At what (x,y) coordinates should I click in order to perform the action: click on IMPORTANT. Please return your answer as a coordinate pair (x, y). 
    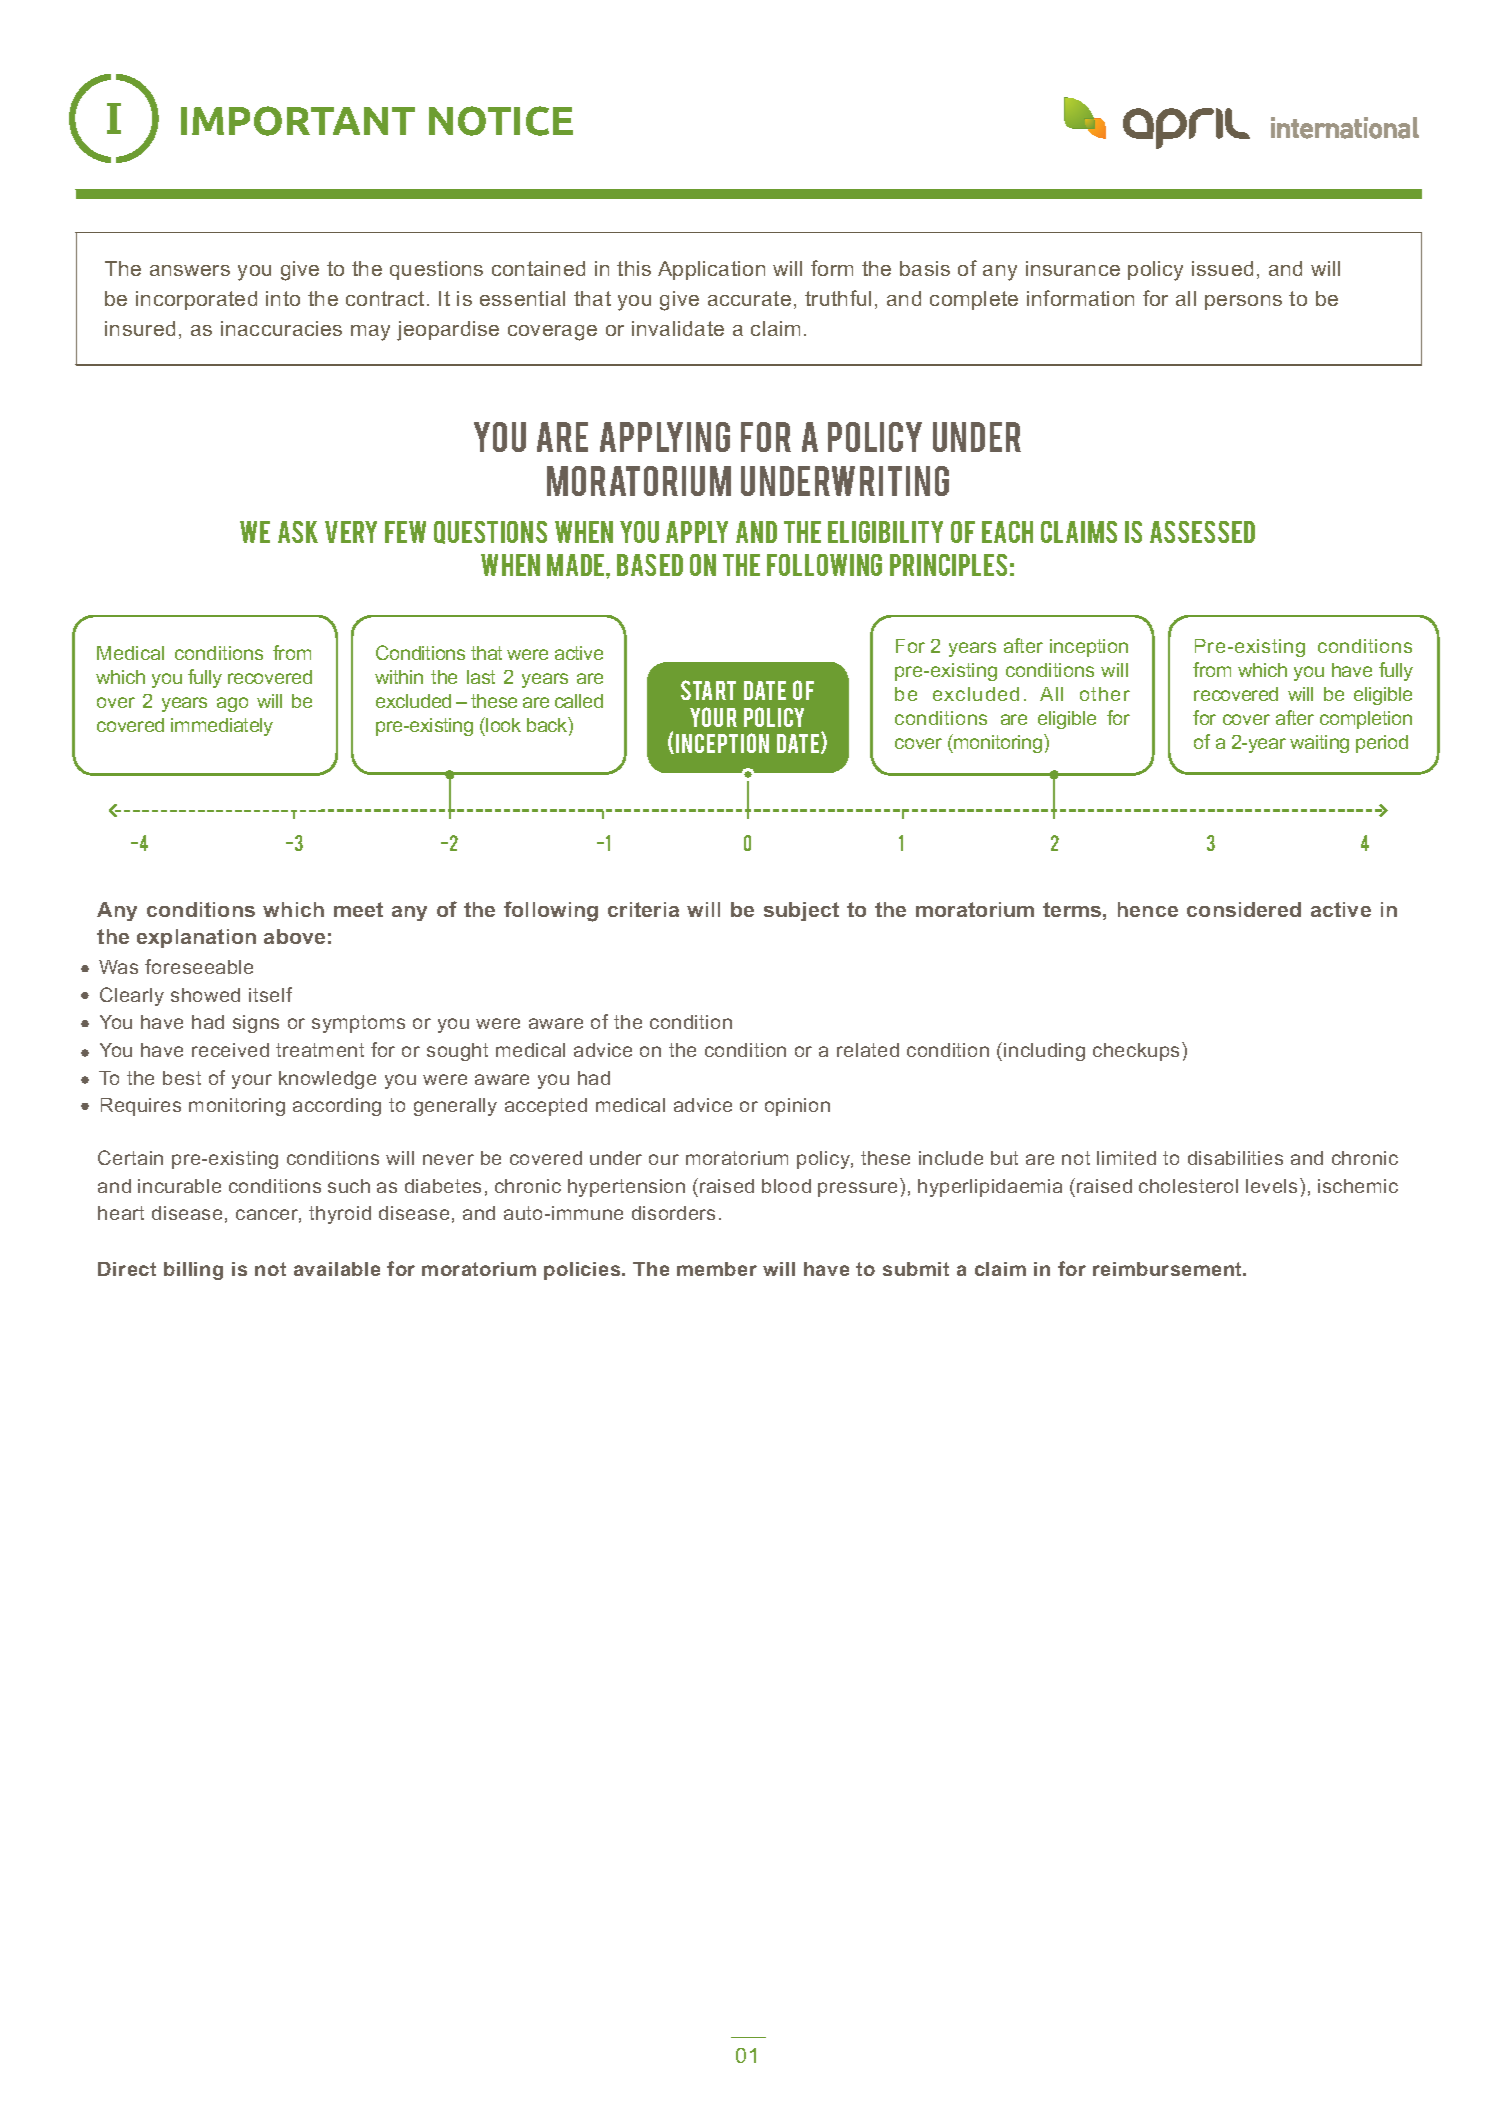
    Looking at the image, I should click on (298, 121).
